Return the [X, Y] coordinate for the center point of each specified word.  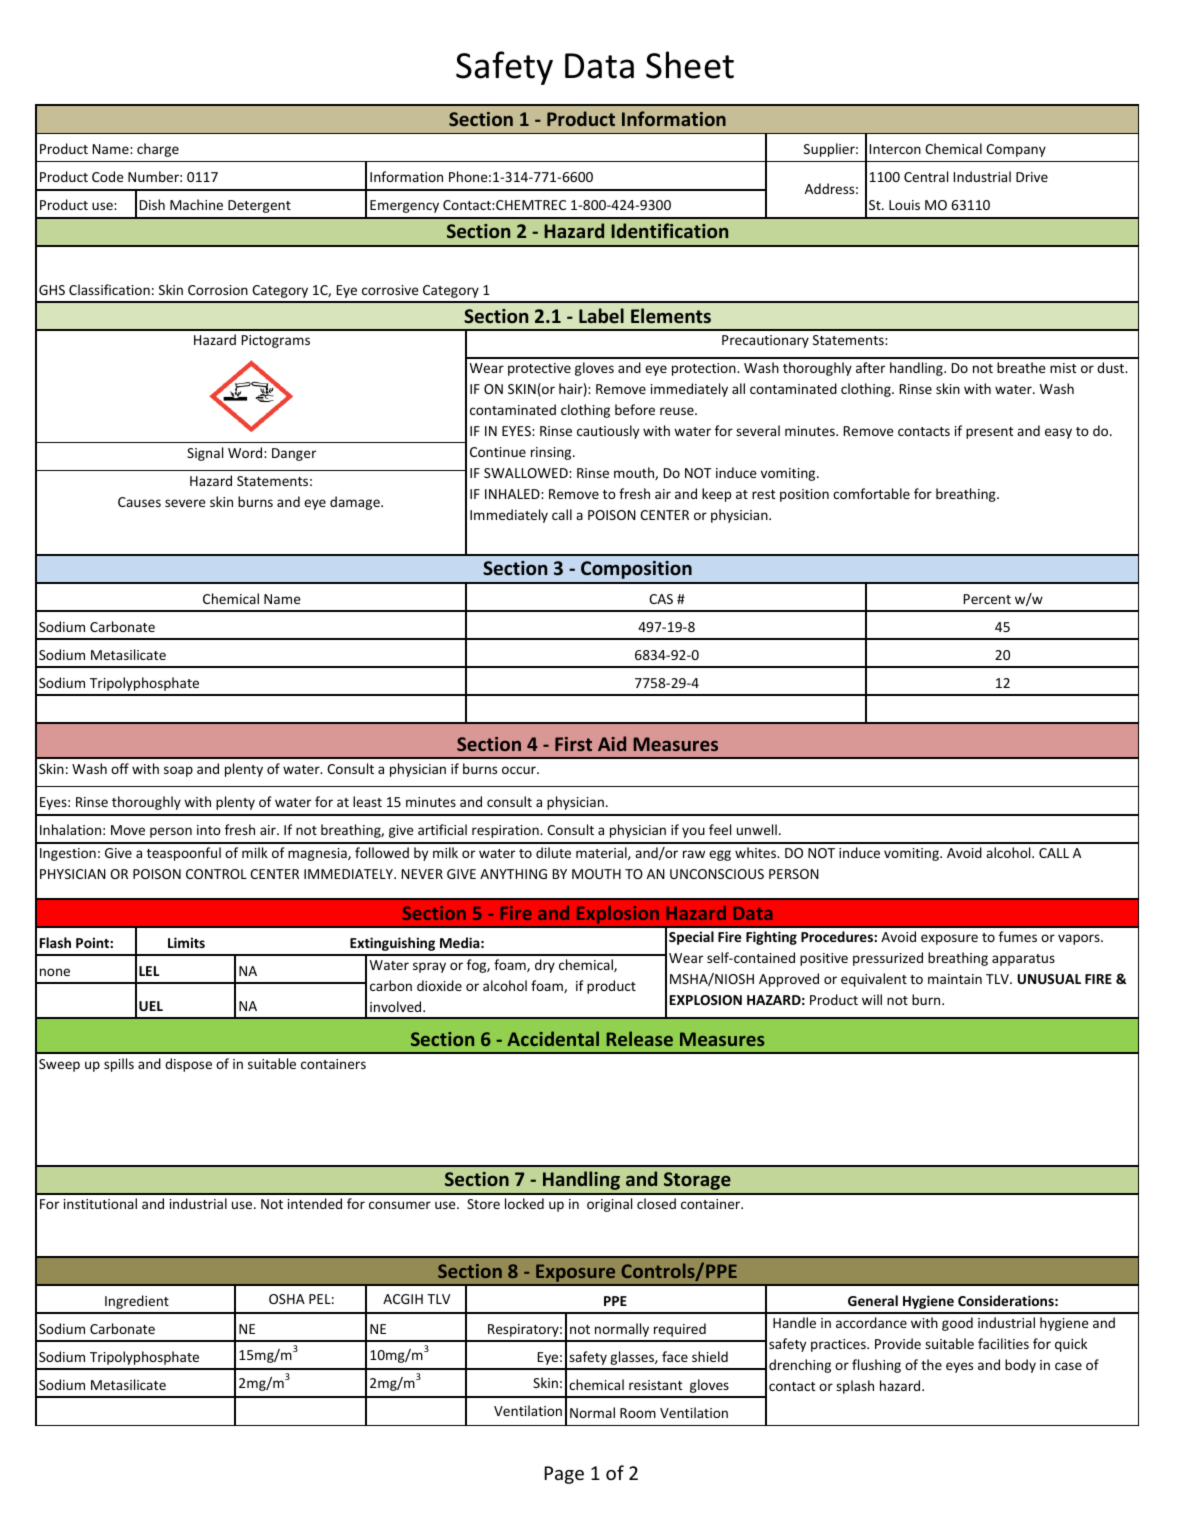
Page [564, 1475]
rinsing [552, 453]
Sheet [690, 65]
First [573, 744]
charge [158, 150]
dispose [188, 1065]
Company [1016, 150]
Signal [205, 454]
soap [178, 771]
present [989, 433]
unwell [757, 829]
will [872, 999]
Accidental [553, 1038]
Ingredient [137, 1302]
